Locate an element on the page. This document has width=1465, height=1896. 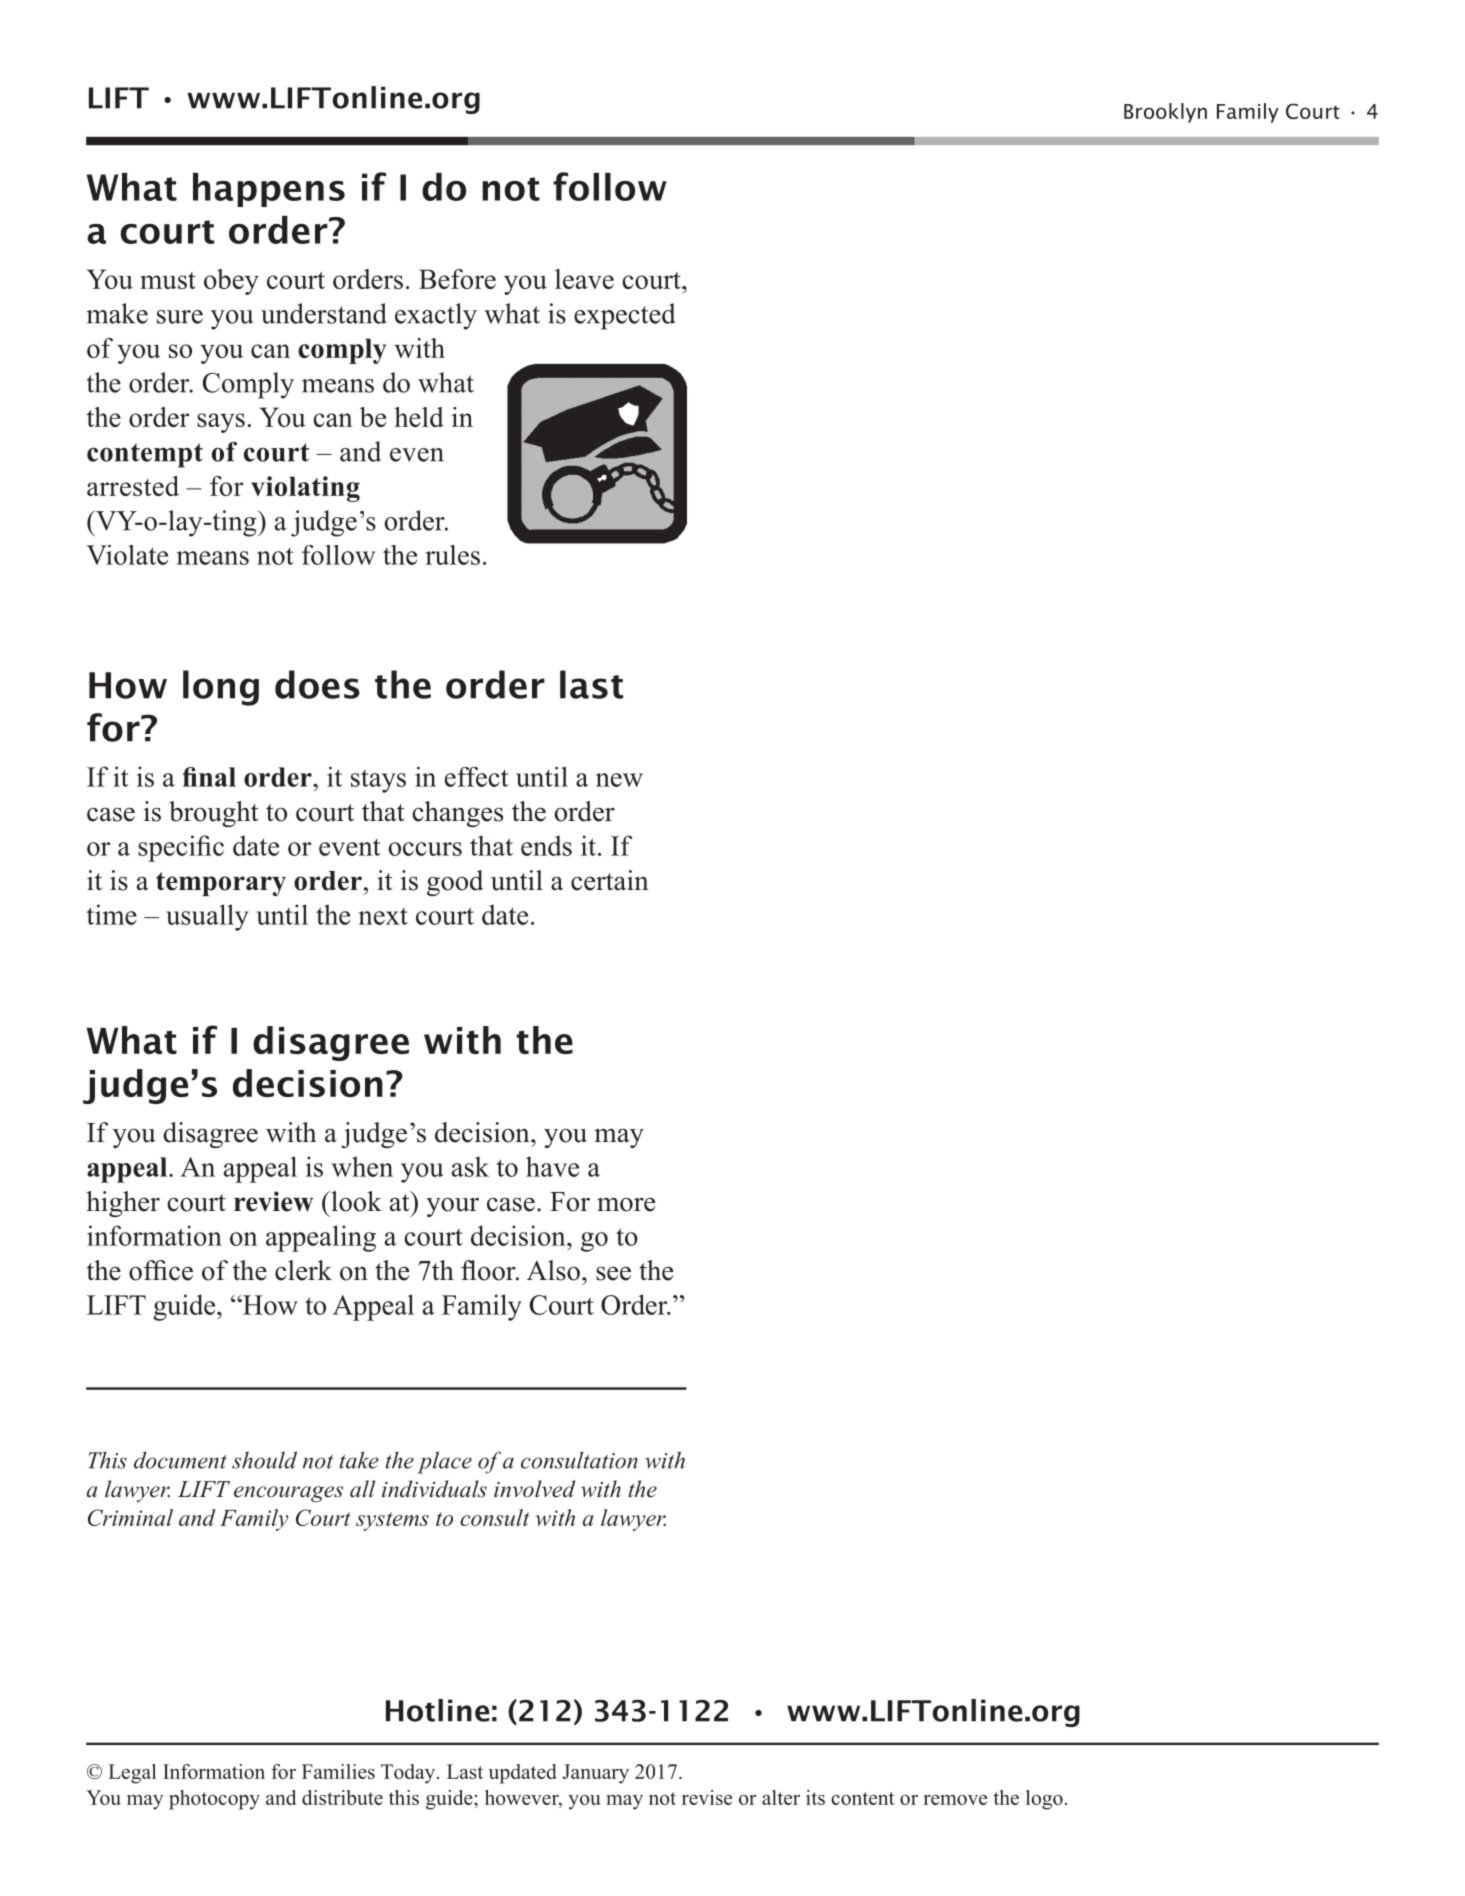
new is located at coordinates (619, 780).
